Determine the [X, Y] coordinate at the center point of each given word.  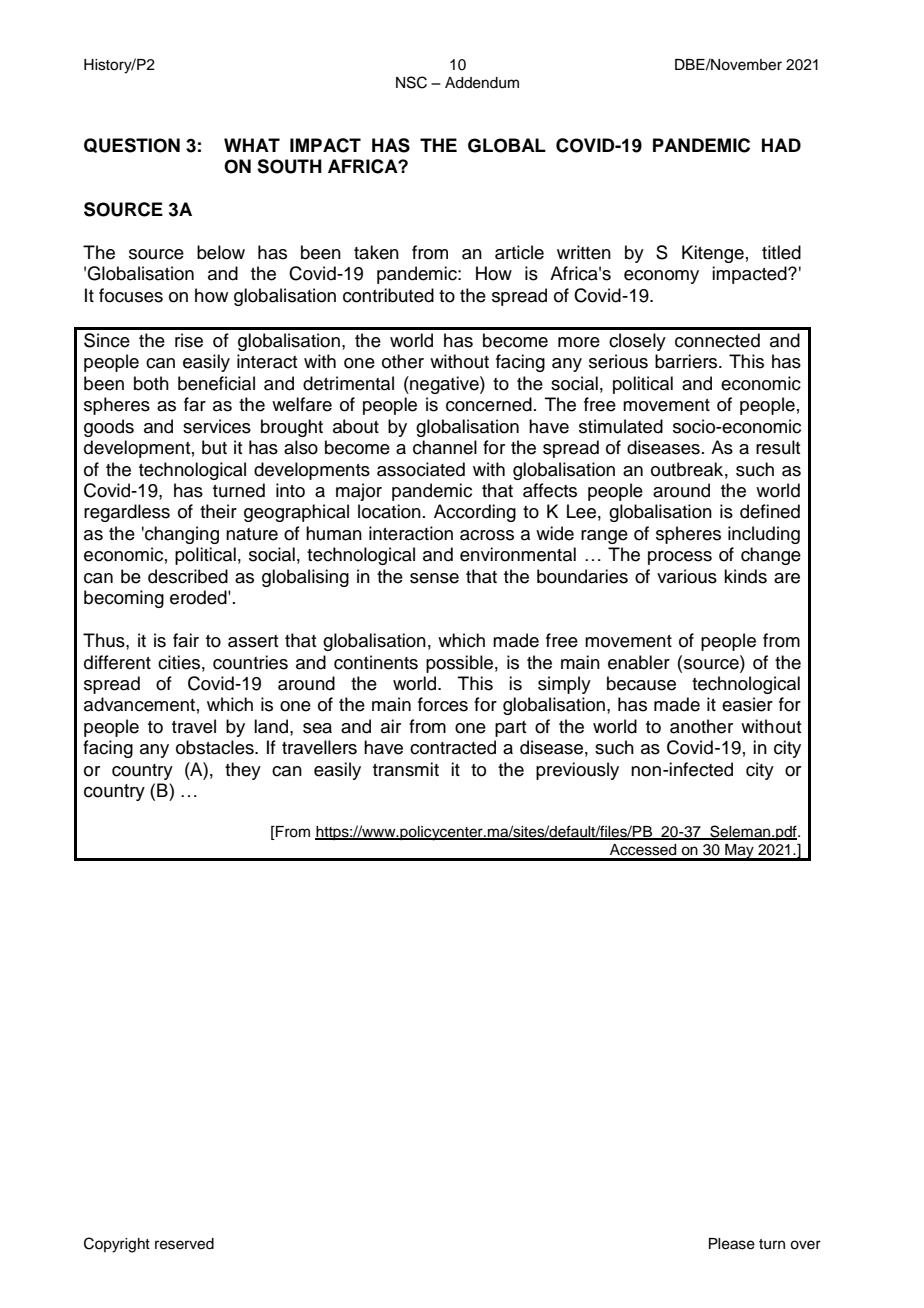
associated [421, 469]
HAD [781, 145]
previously [577, 771]
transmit [406, 769]
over [805, 1245]
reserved [184, 1244]
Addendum [482, 83]
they [243, 771]
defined [770, 511]
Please [732, 1244]
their [218, 511]
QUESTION [132, 145]
